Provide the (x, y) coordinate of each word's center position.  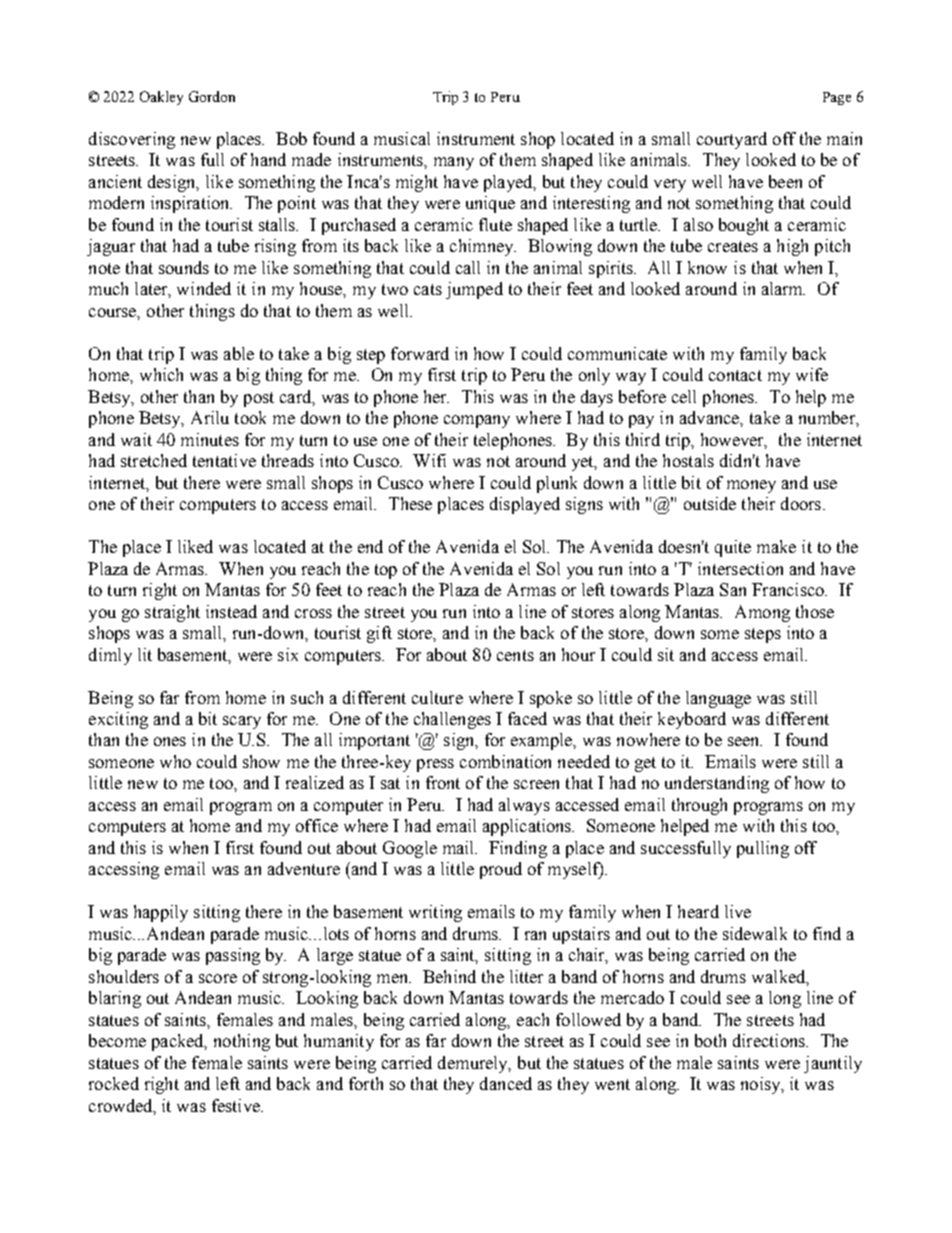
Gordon (212, 96)
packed (179, 1042)
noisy (762, 1085)
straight (172, 613)
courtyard (732, 140)
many (454, 163)
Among (762, 613)
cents (515, 655)
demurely (474, 1064)
